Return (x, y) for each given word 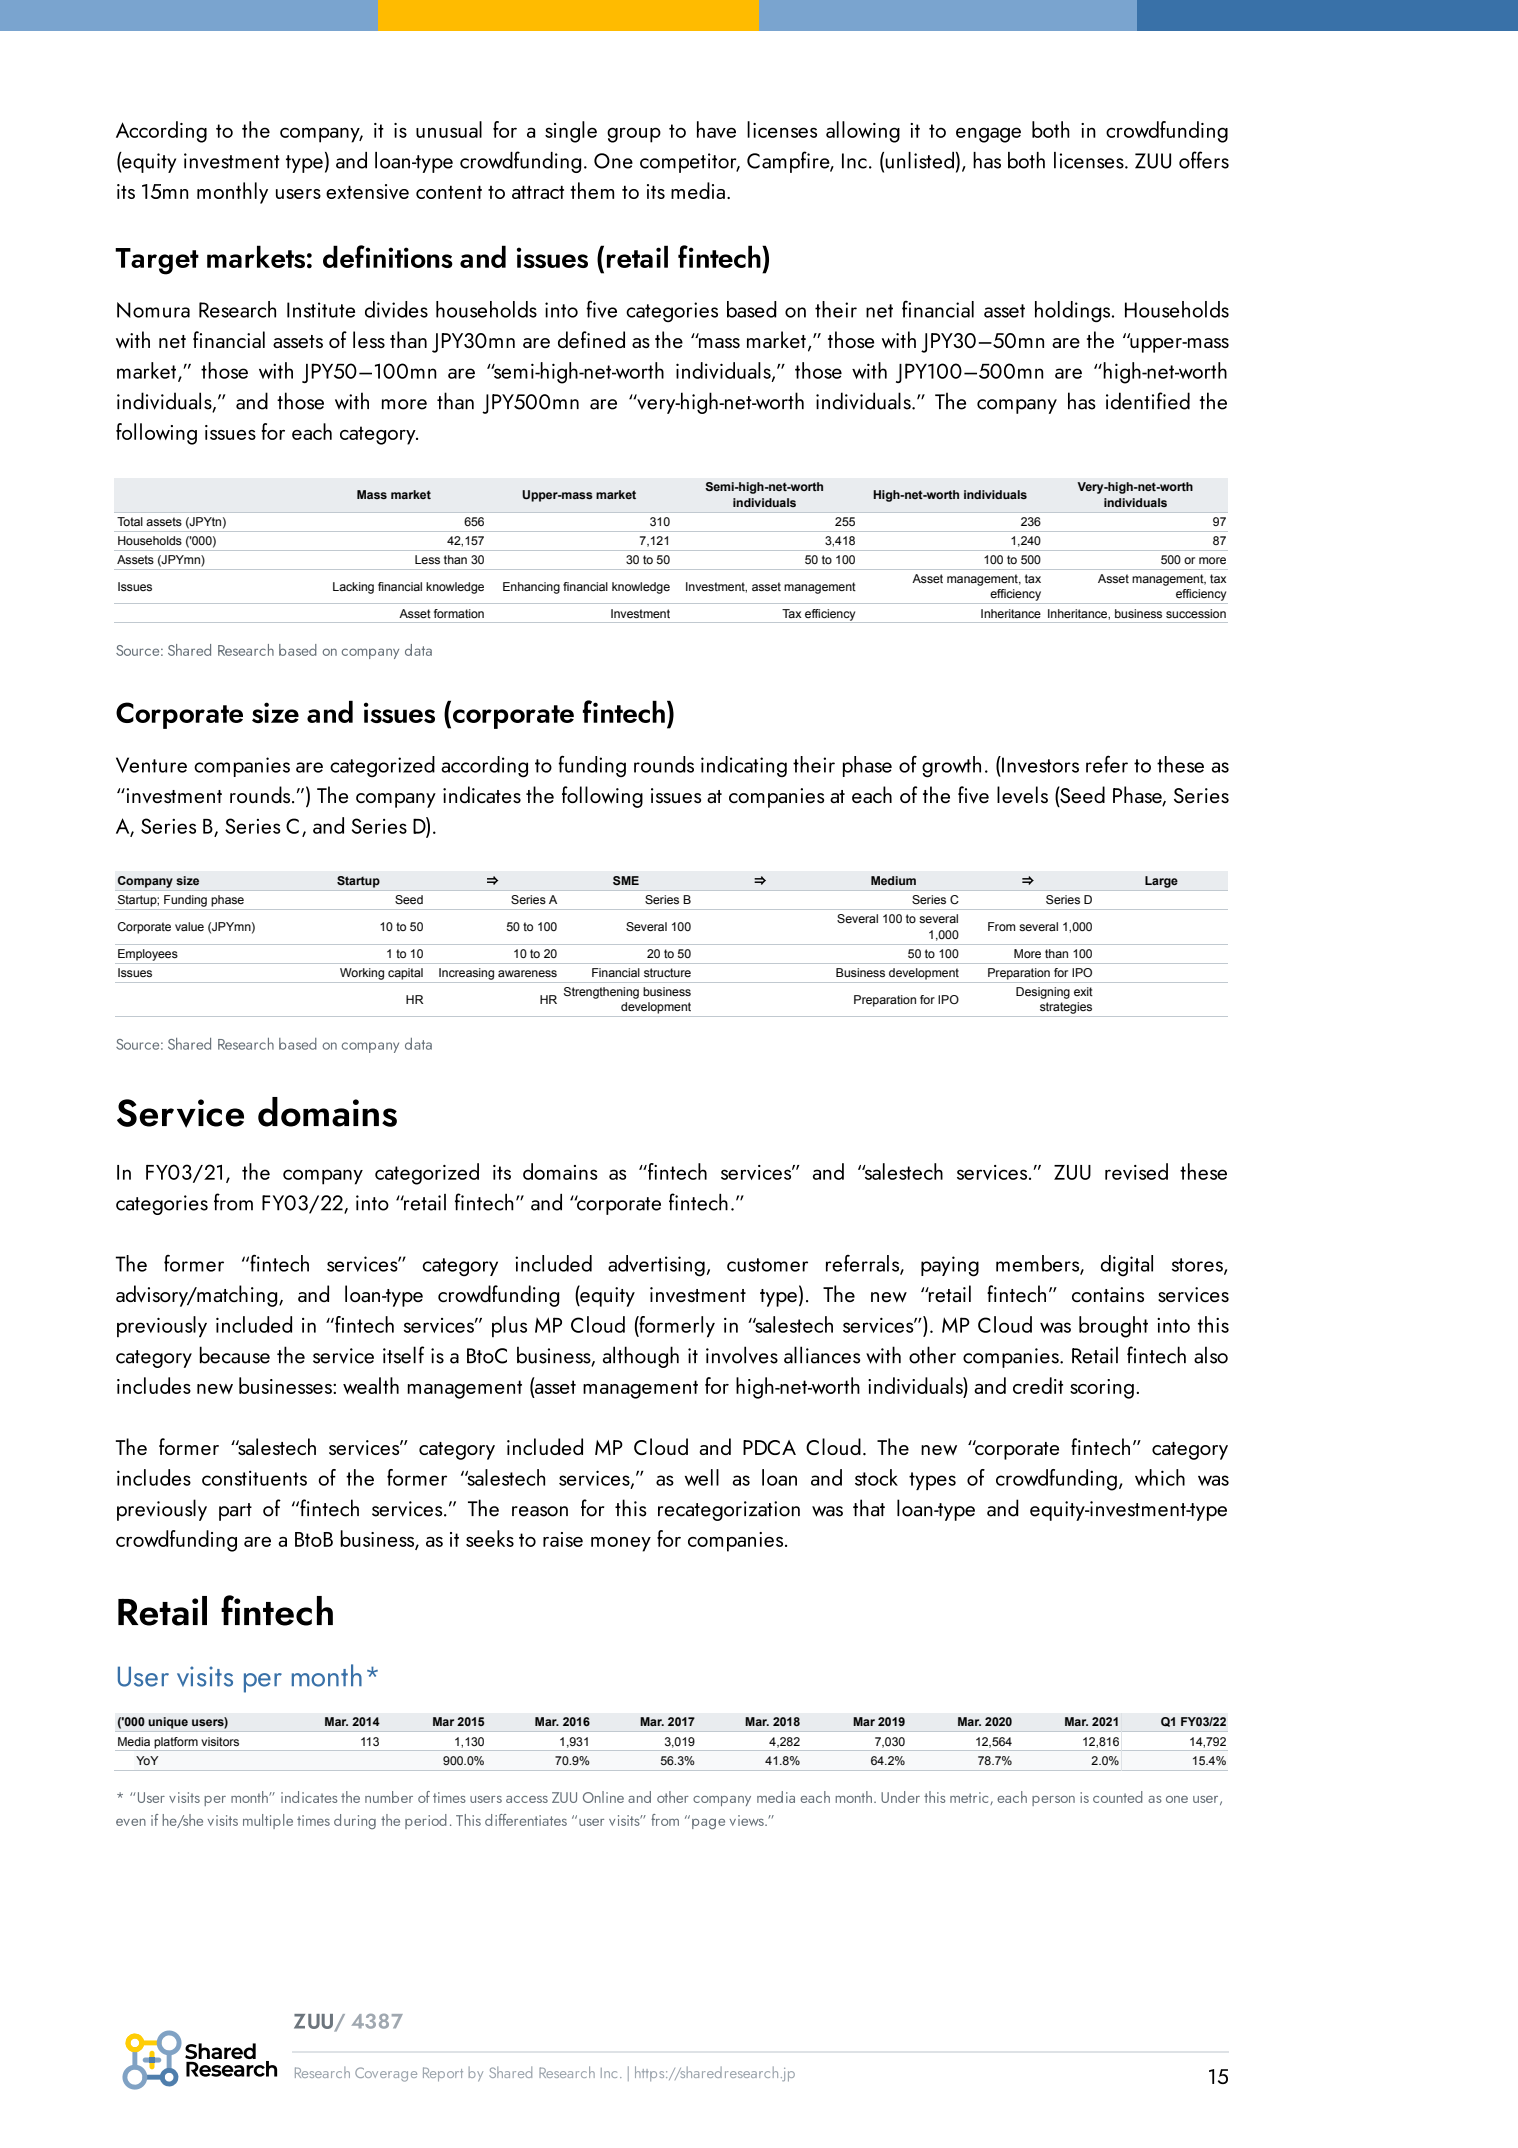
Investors (1039, 764)
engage (988, 135)
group (634, 135)
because (235, 1355)
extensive (367, 191)
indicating (744, 767)
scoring (1102, 1389)
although (641, 1357)
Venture (151, 765)
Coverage (386, 2074)
